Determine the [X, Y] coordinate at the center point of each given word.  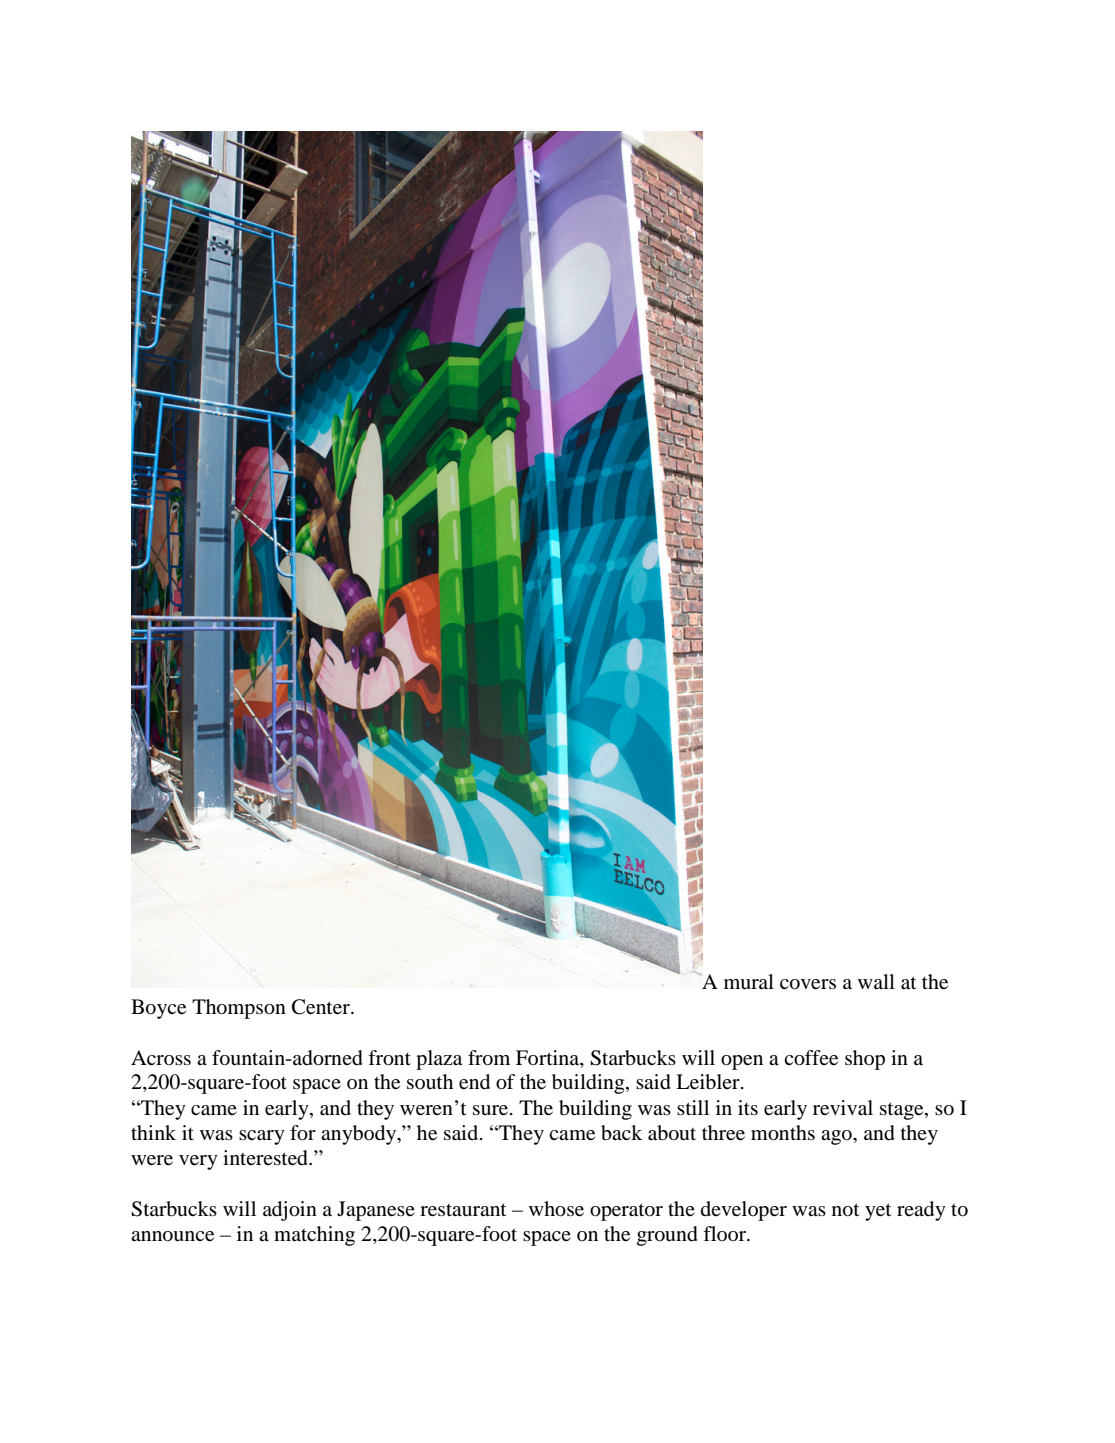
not [845, 1210]
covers [808, 984]
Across [161, 1057]
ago [837, 1137]
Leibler [709, 1082]
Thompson [239, 1009]
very [198, 1162]
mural [749, 982]
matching [314, 1236]
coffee [811, 1058]
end [474, 1082]
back [621, 1133]
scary [262, 1137]
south [430, 1081]
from [489, 1058]
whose [556, 1209]
